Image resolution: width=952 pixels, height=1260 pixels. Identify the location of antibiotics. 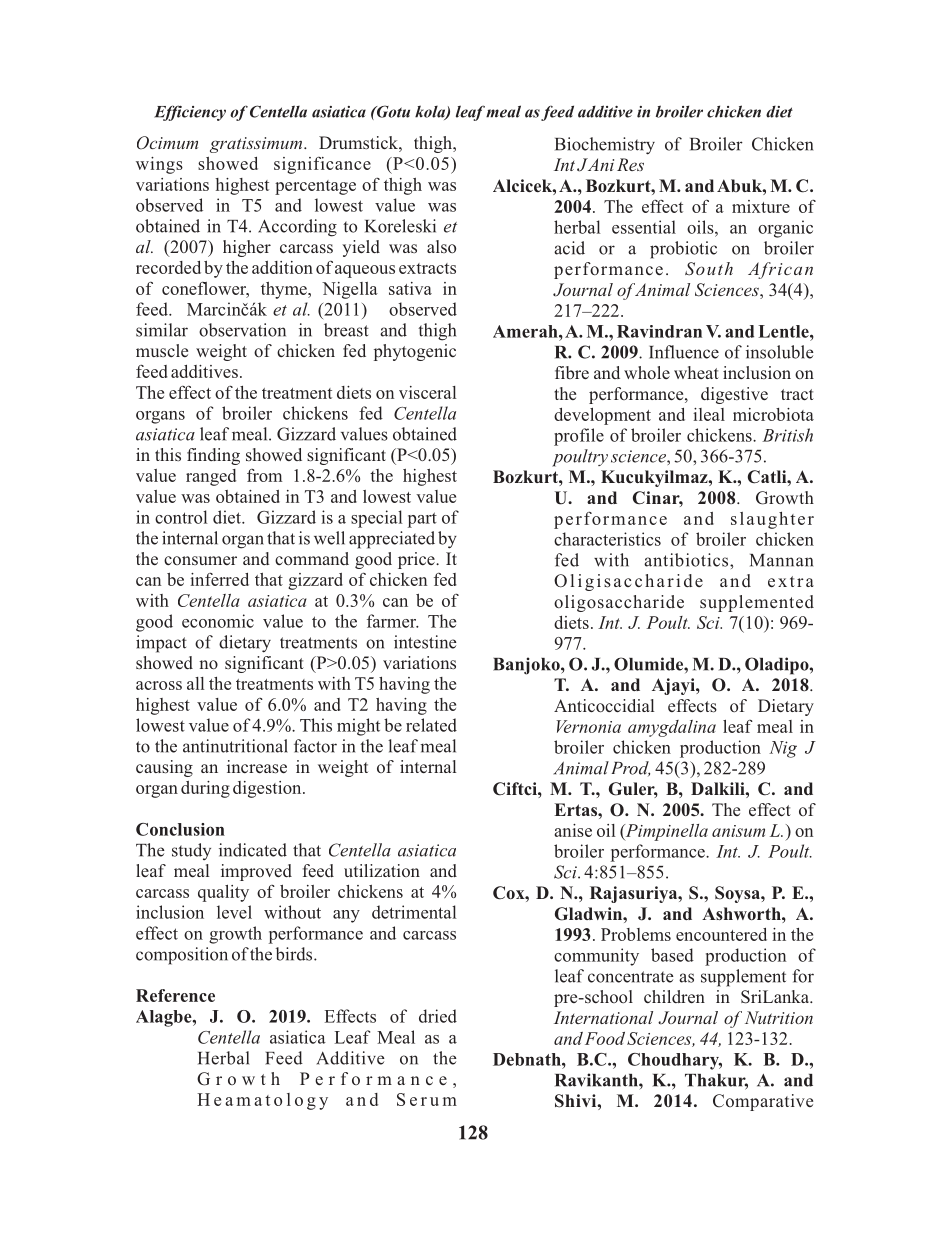
(687, 560).
